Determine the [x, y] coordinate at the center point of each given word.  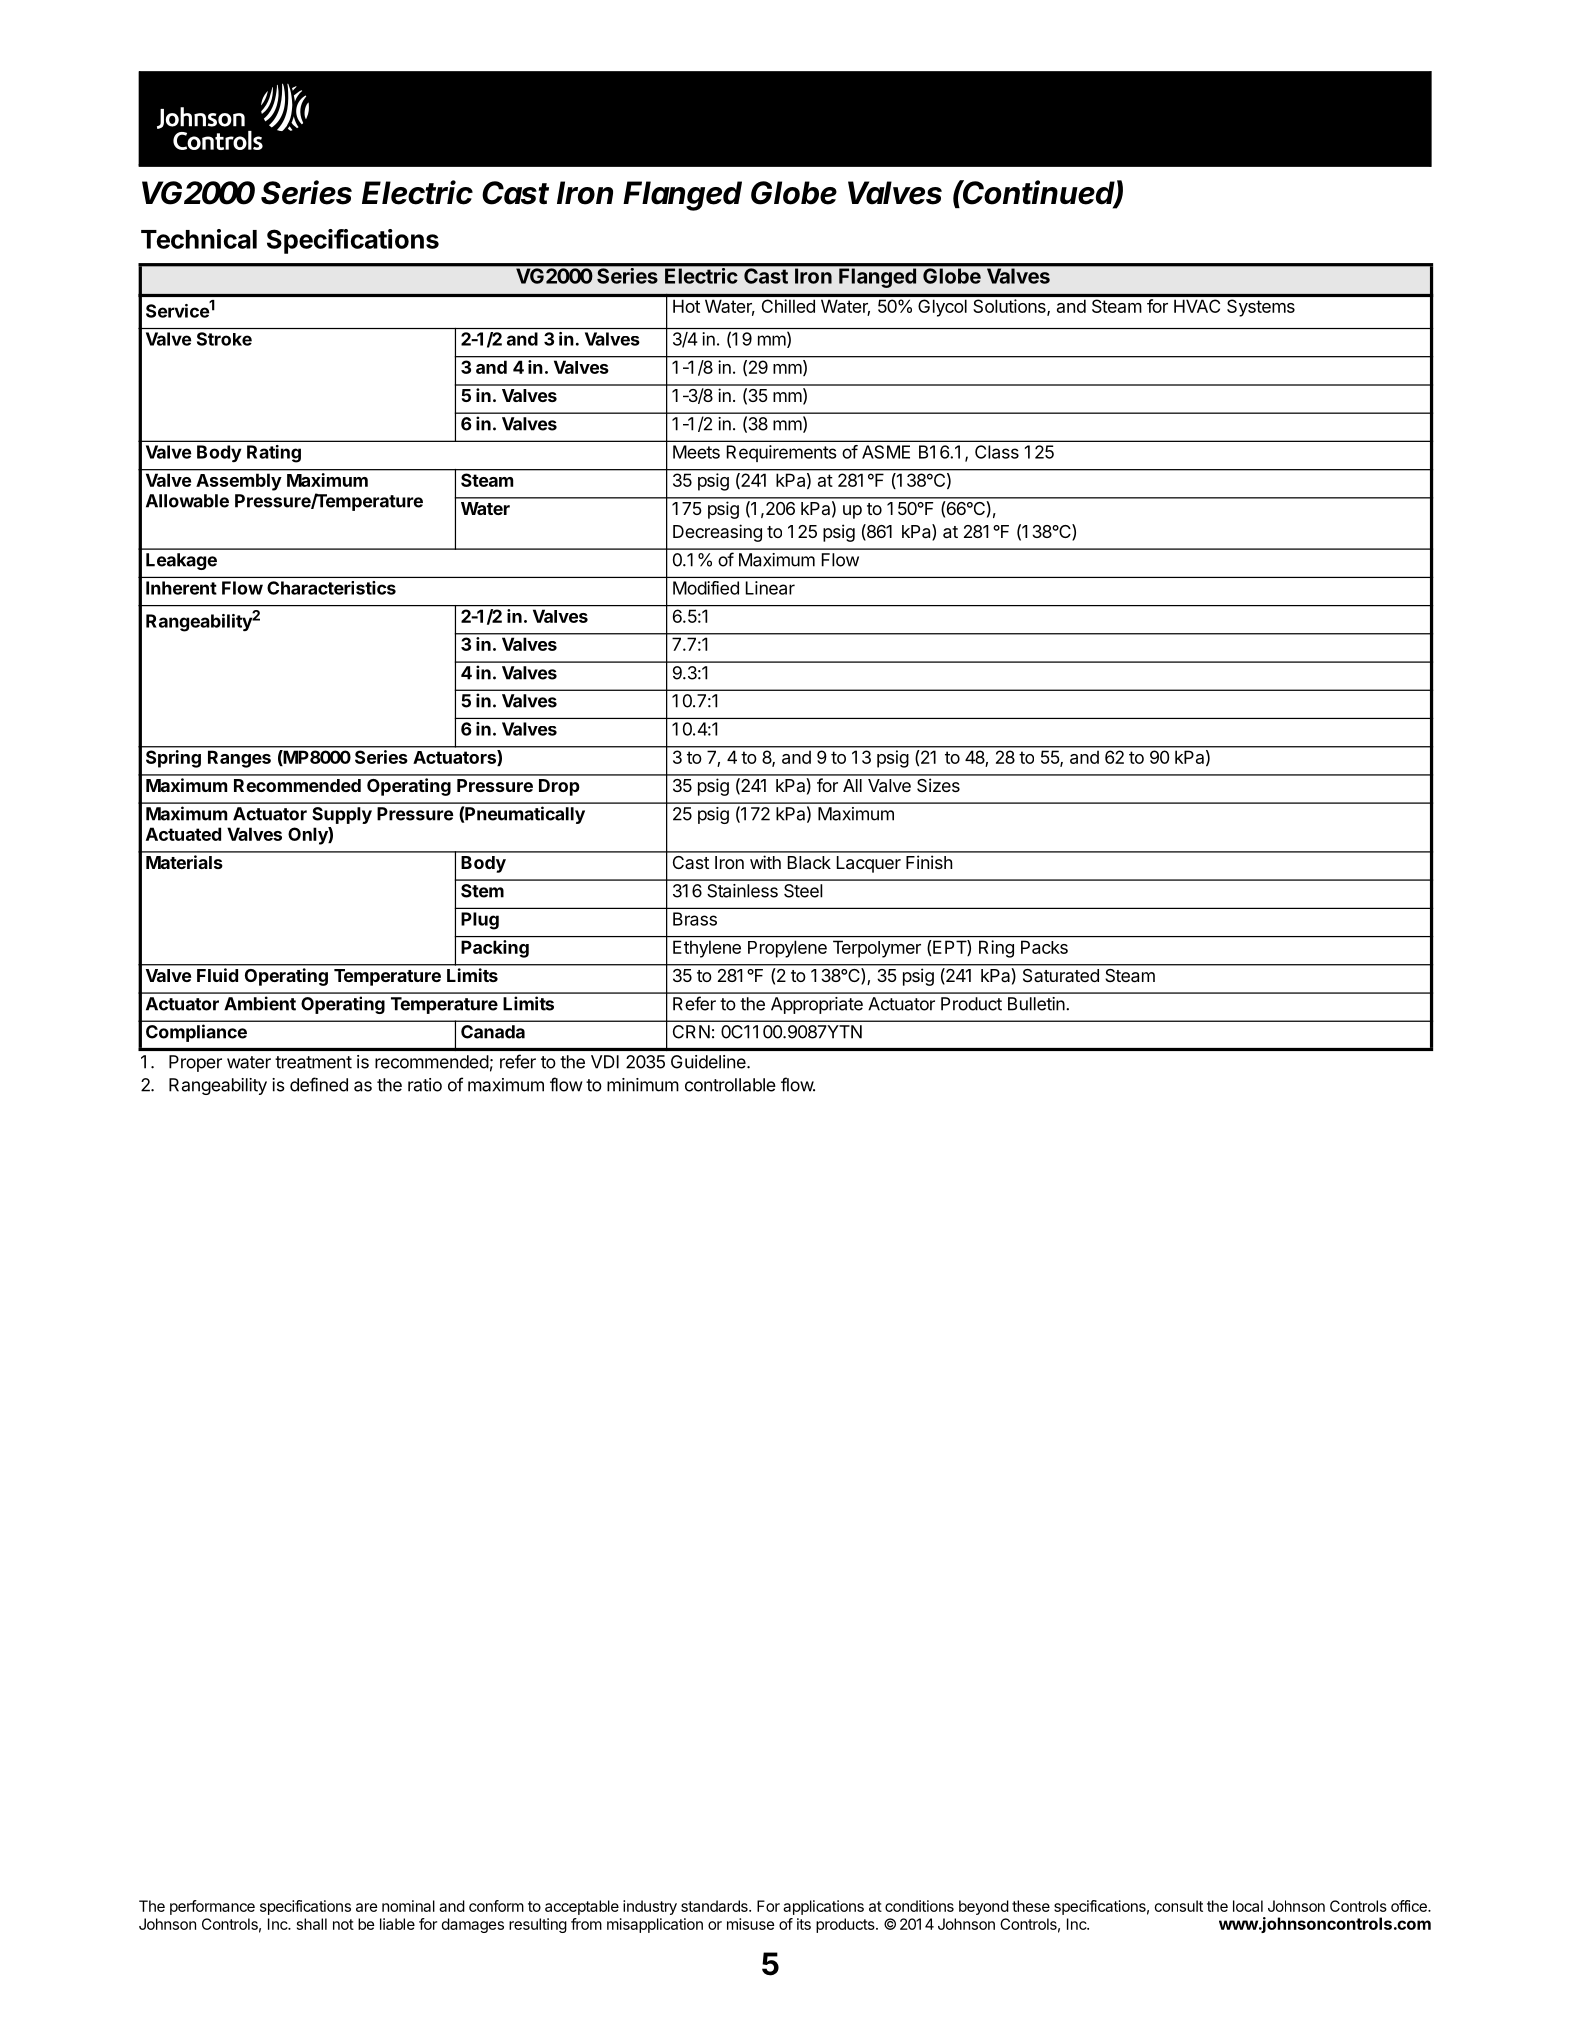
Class [997, 452]
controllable [730, 1085]
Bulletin [1037, 1004]
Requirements [782, 453]
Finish [929, 862]
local [1248, 1906]
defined [319, 1084]
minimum [643, 1085]
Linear [770, 588]
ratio [425, 1085]
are [367, 1907]
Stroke [224, 339]
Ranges [239, 759]
